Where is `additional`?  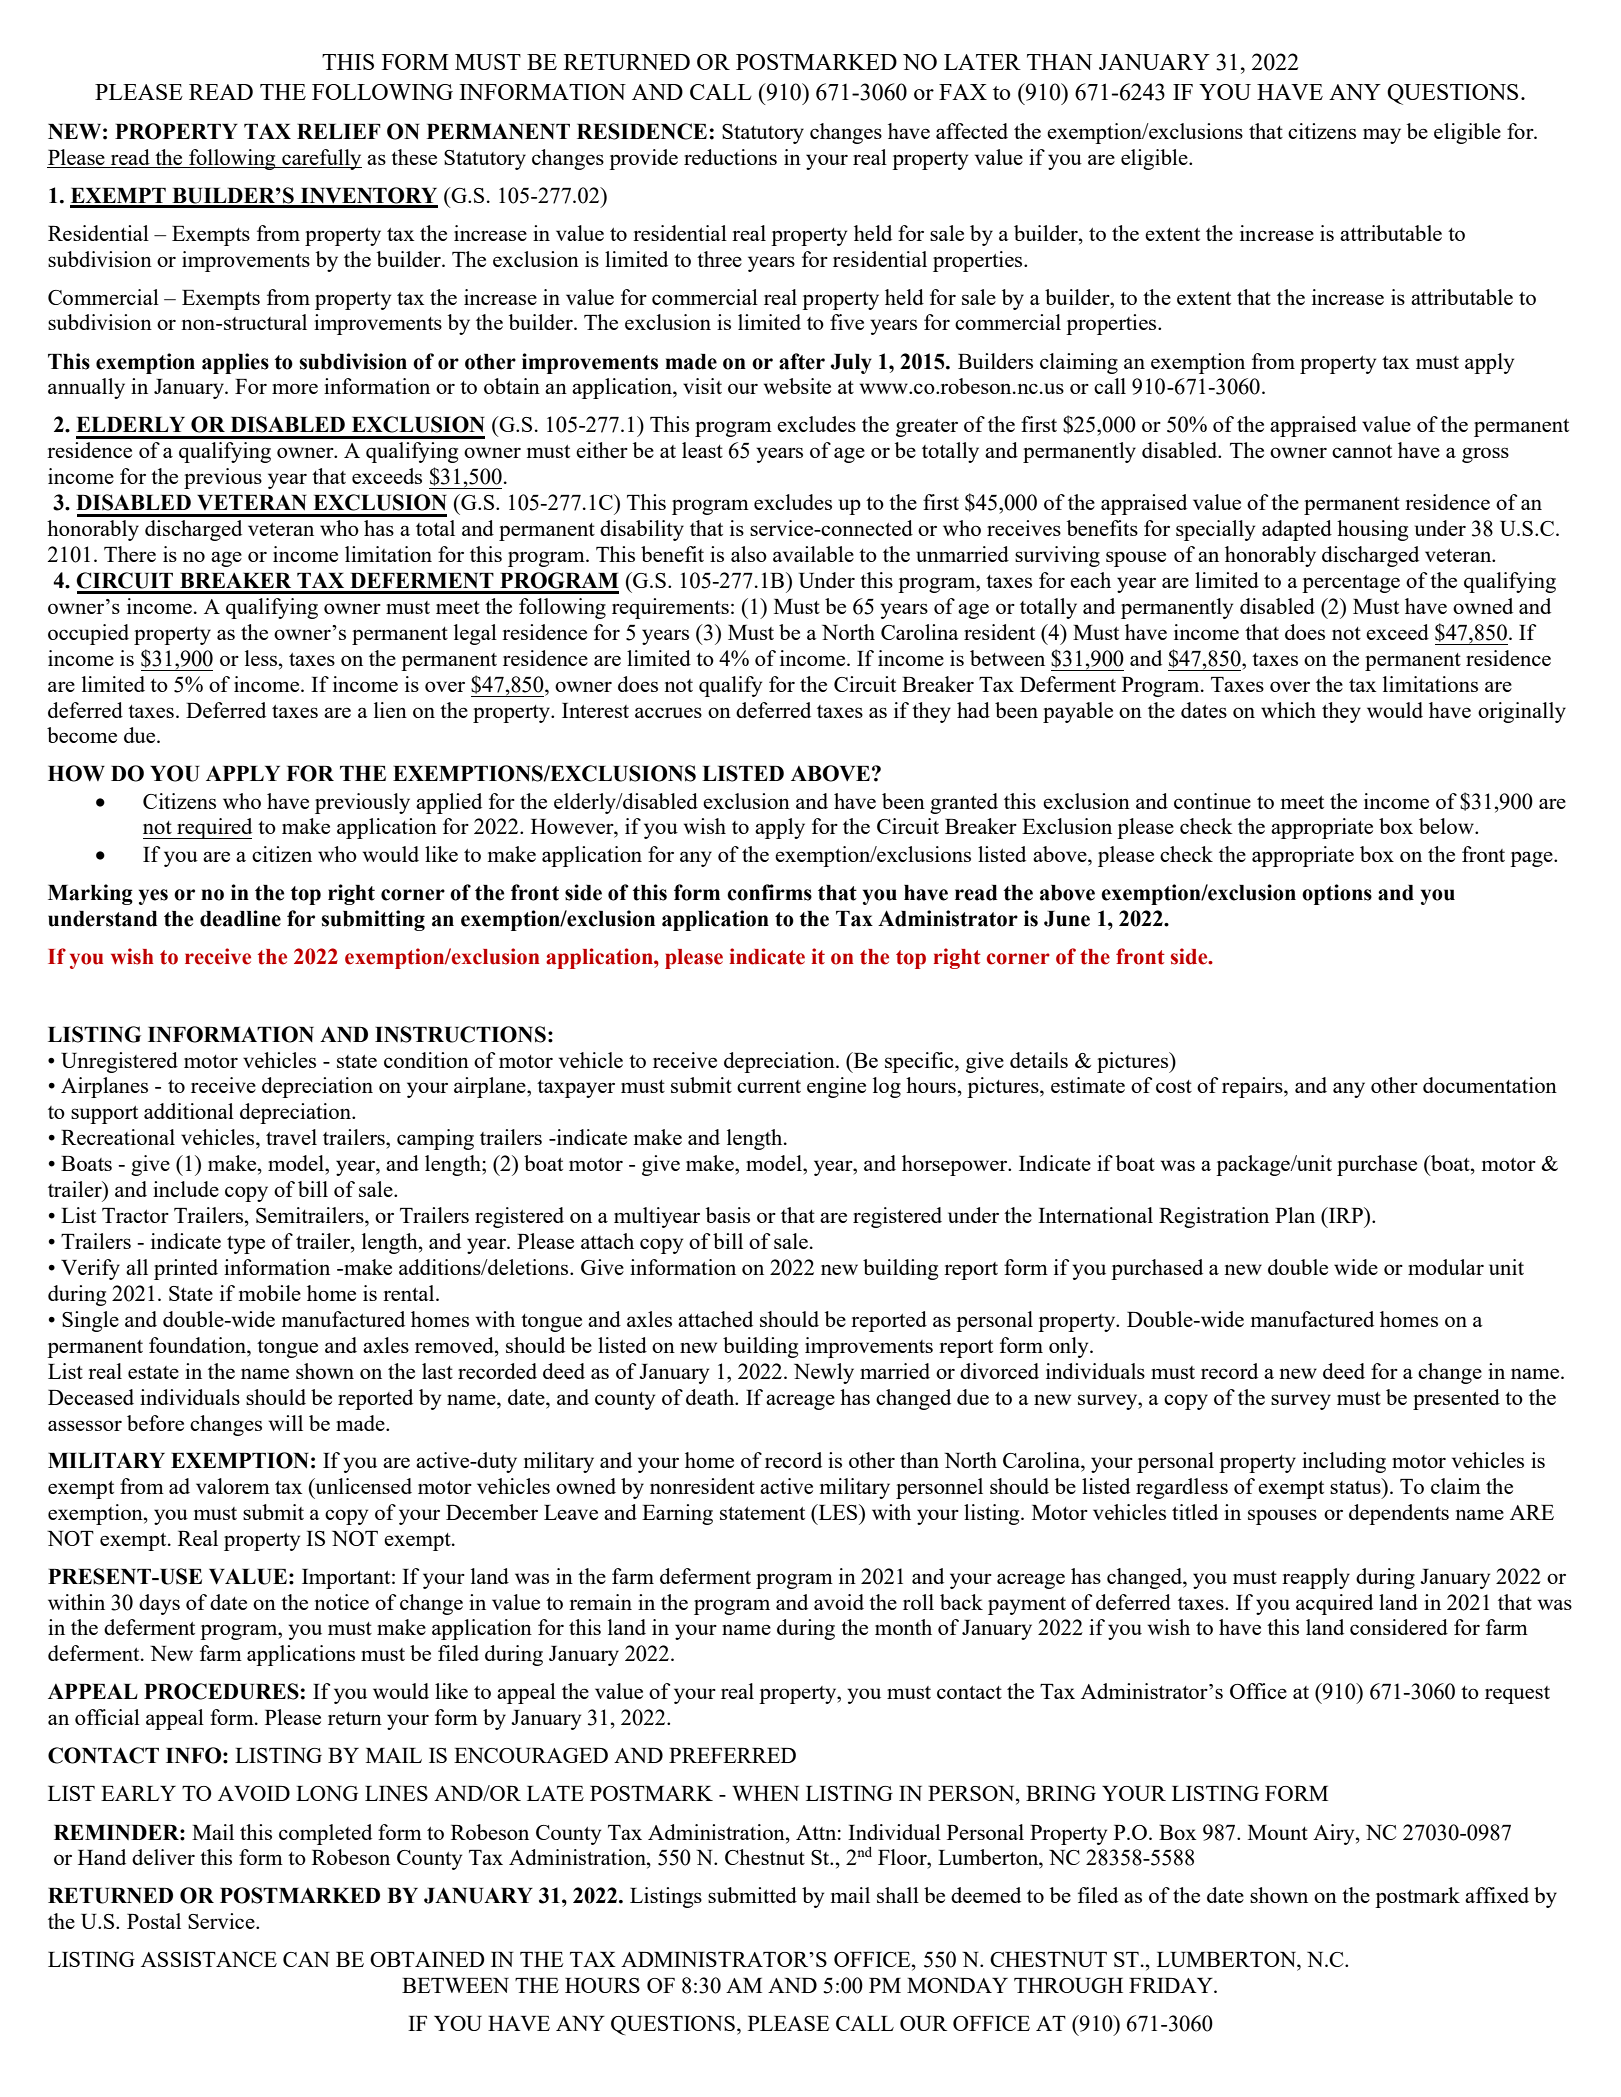
additional is located at coordinates (189, 1111).
